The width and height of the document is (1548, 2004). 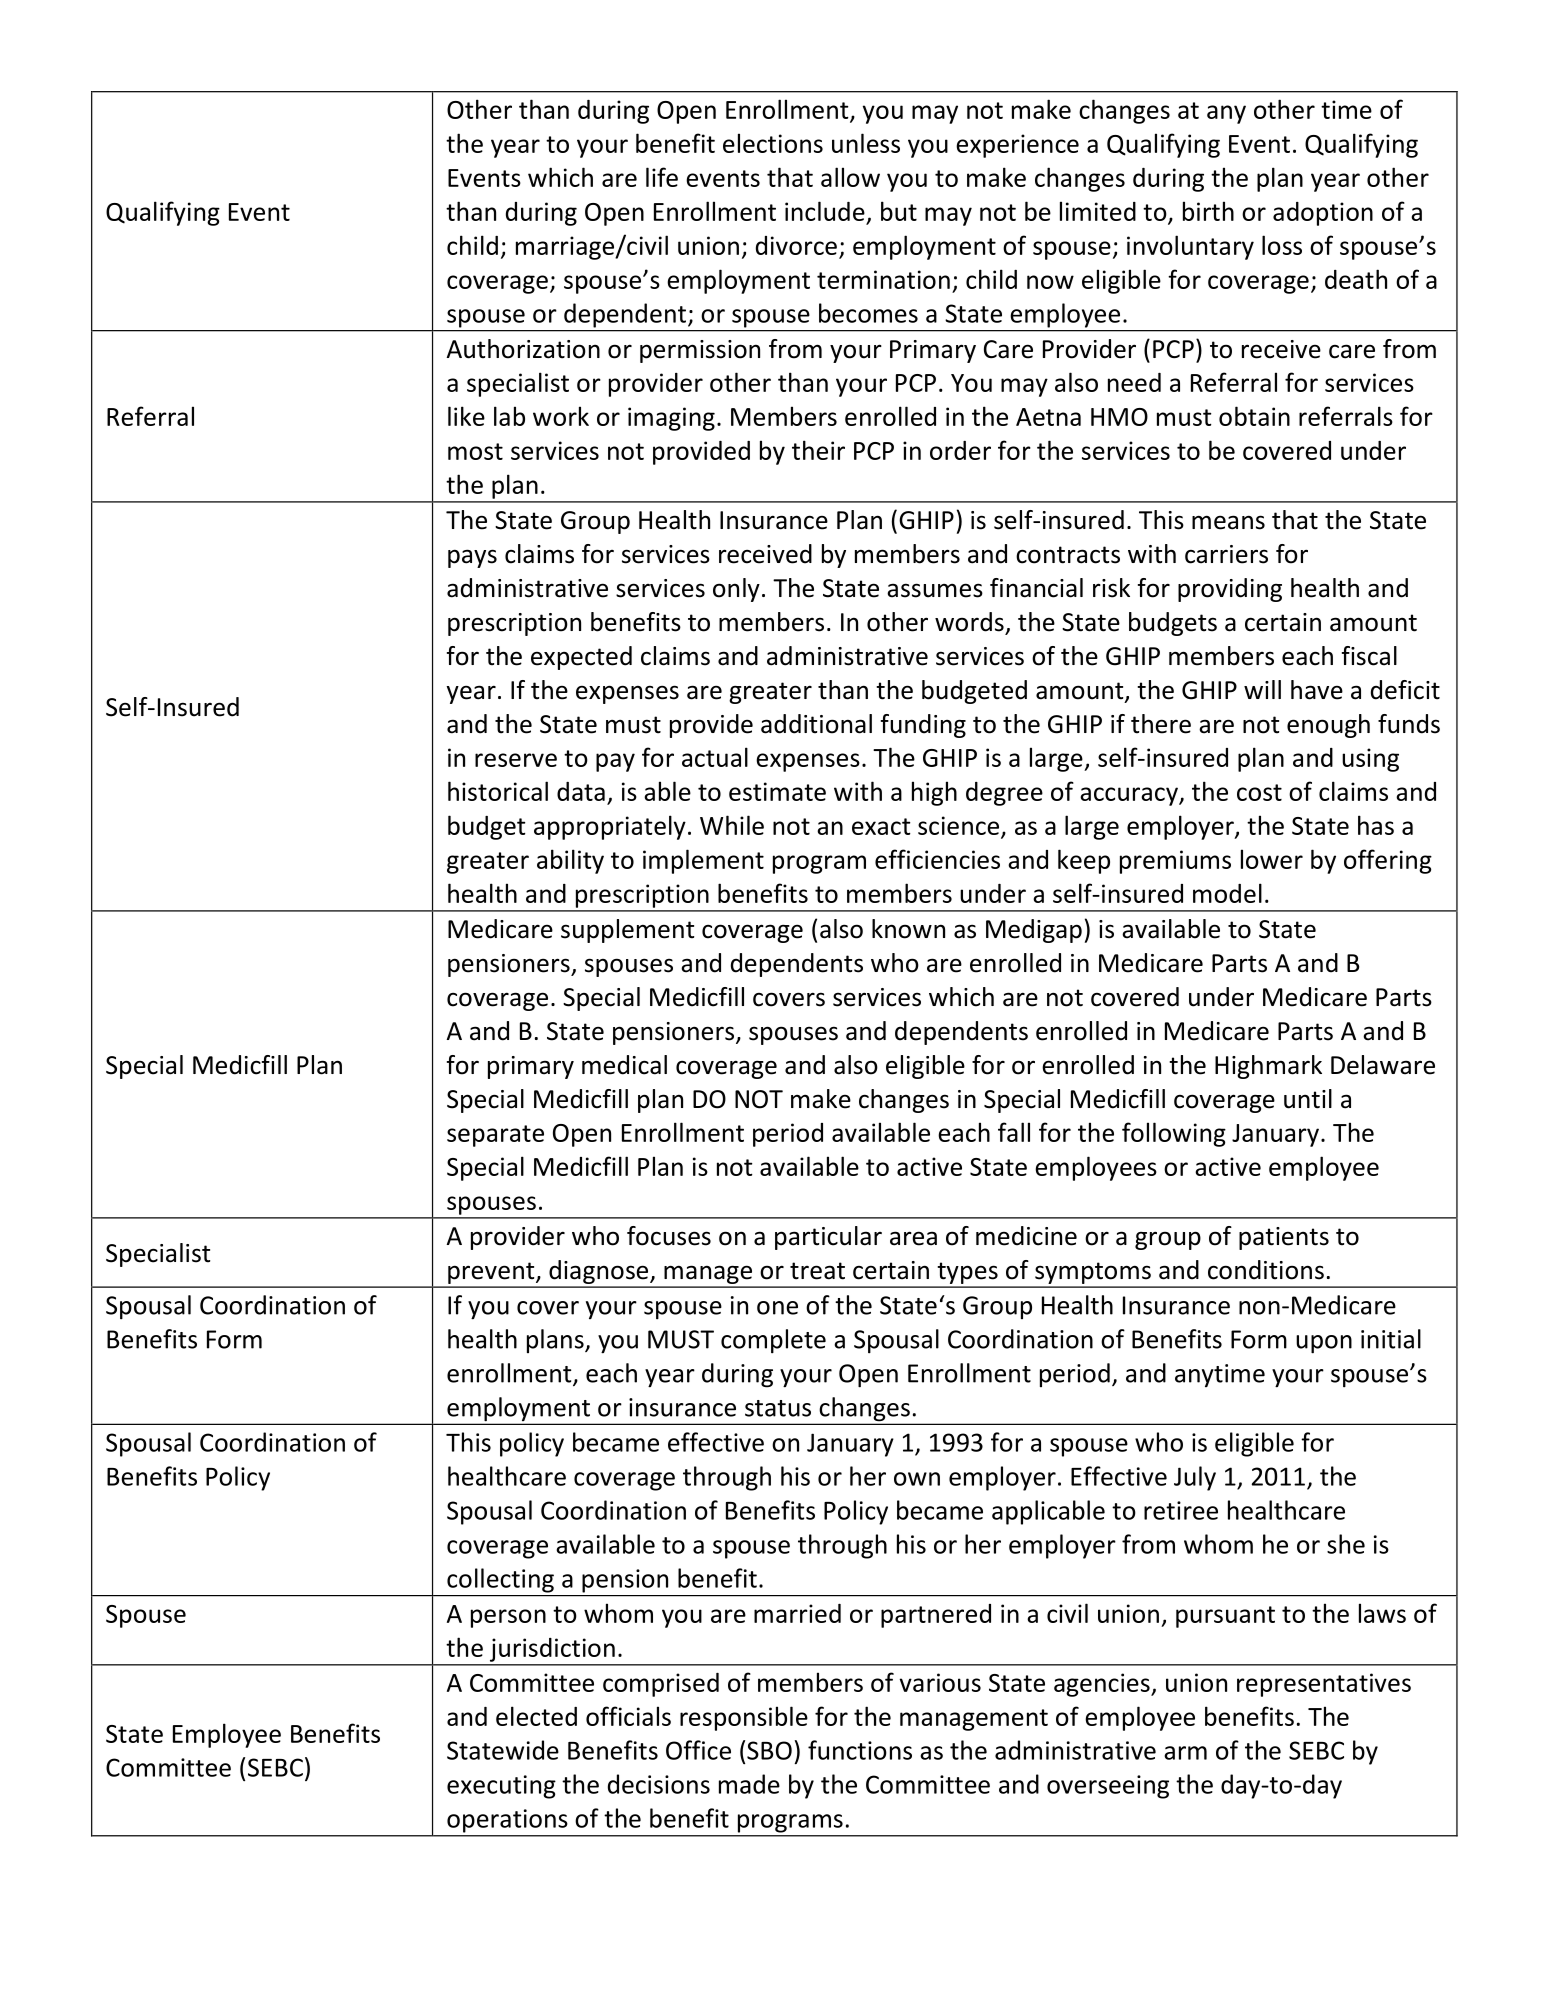 What do you see at coordinates (940, 1682) in the document?
I see `various` at bounding box center [940, 1682].
